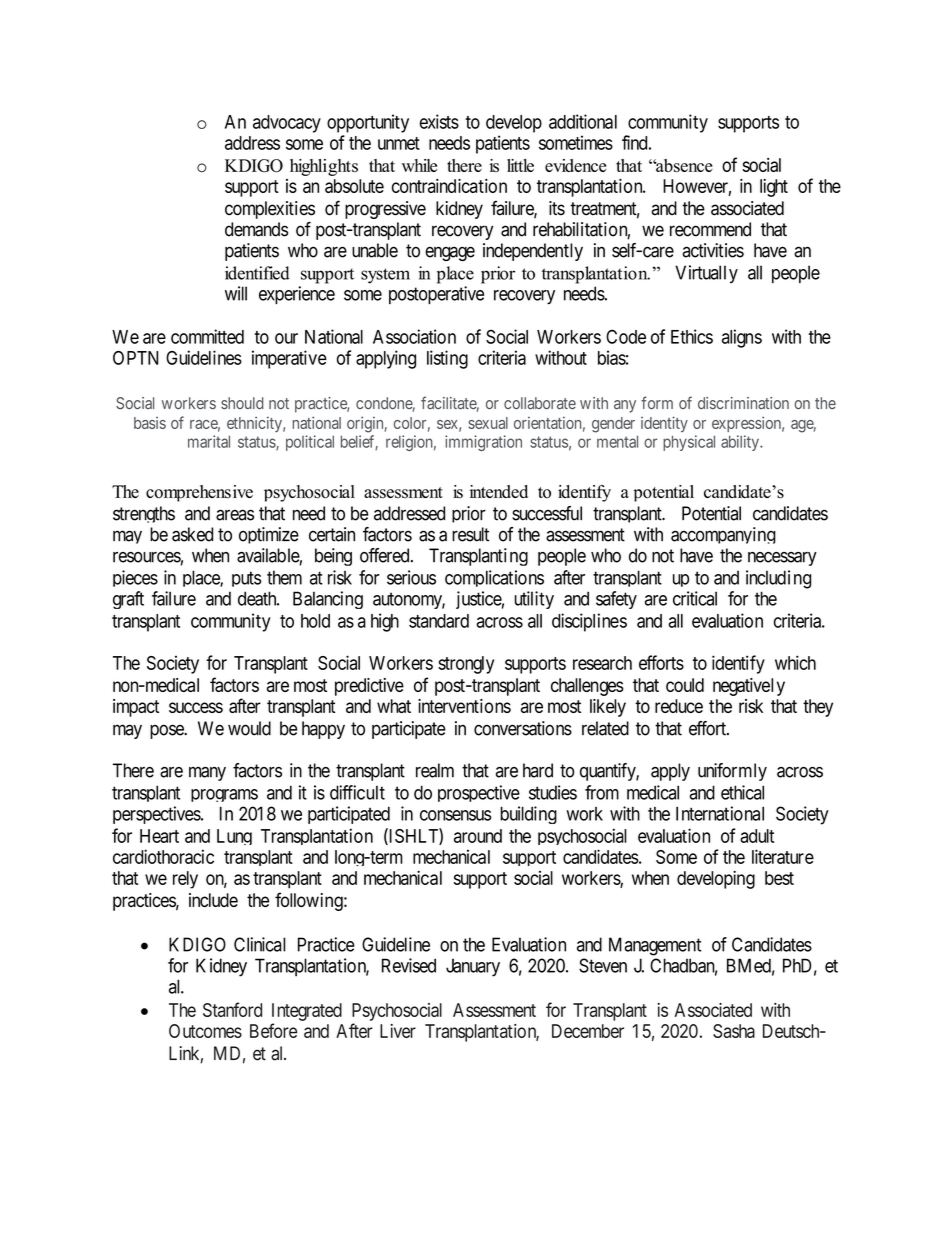 The image size is (952, 1233). Describe the element at coordinates (439, 121) in the screenshot. I see `exists` at that location.
